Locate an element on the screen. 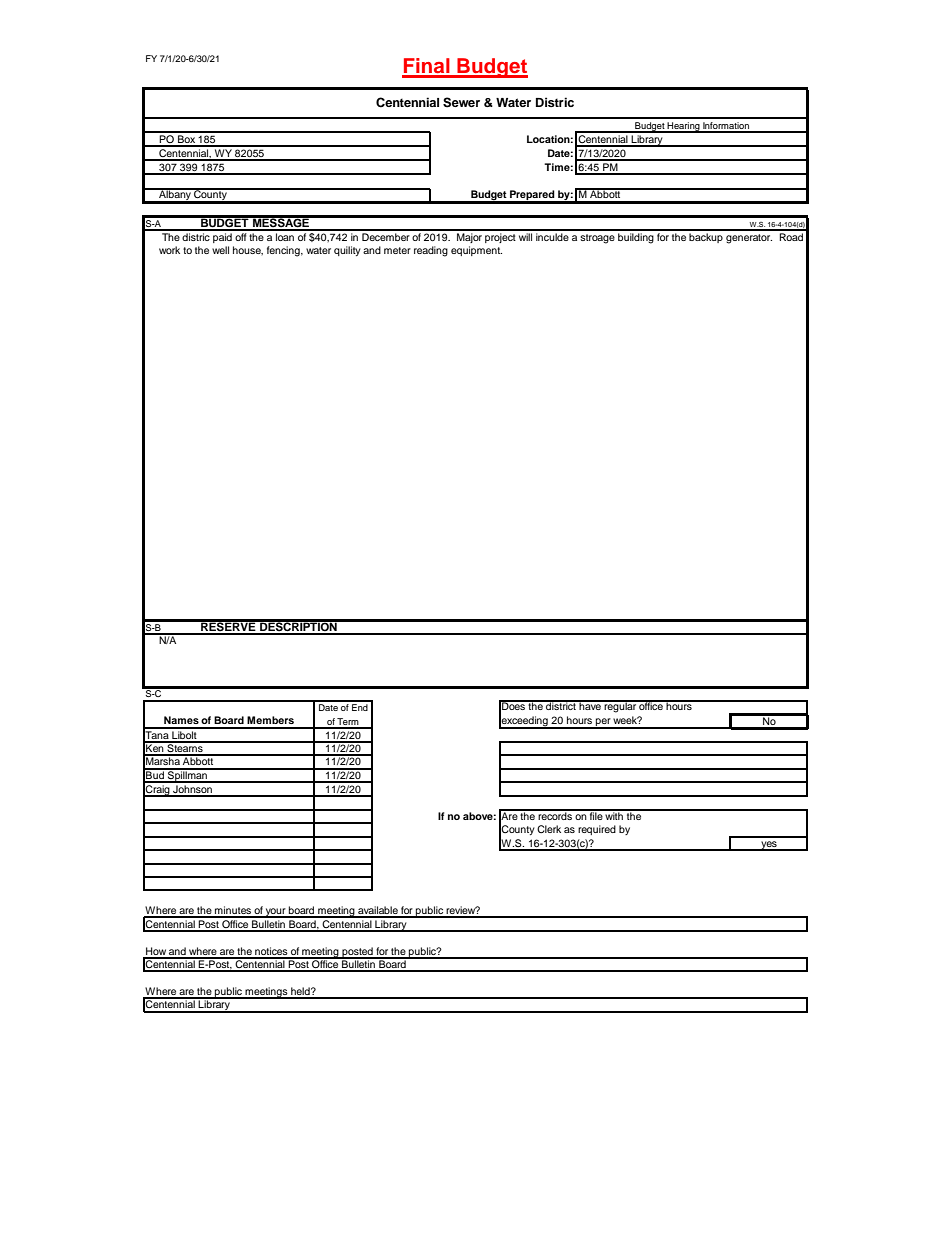  records is located at coordinates (555, 815).
